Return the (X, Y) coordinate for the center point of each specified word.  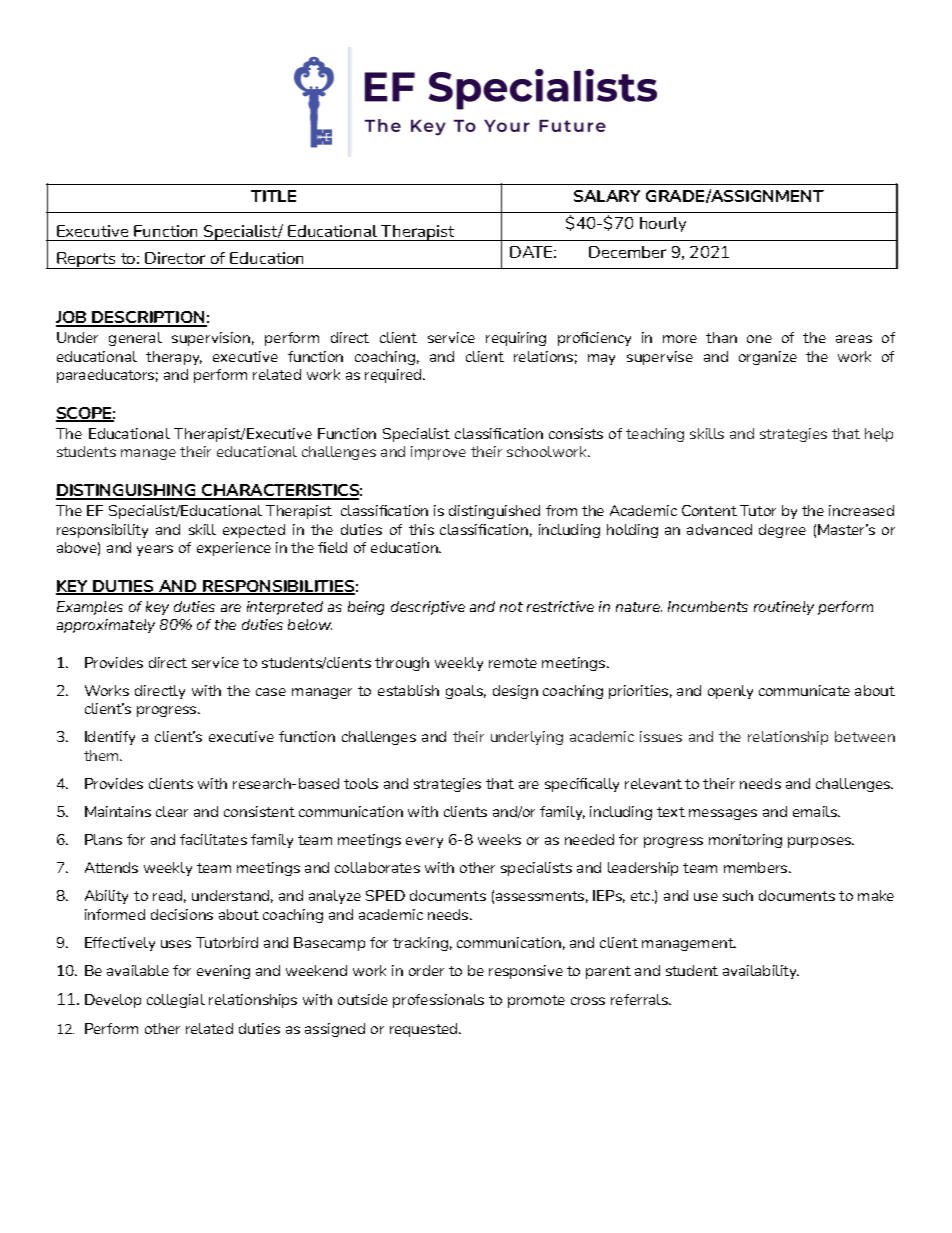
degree (782, 531)
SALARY (607, 196)
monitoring (745, 841)
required (394, 376)
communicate (804, 690)
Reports (86, 260)
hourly (663, 224)
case (271, 692)
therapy (174, 358)
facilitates (213, 839)
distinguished (494, 512)
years (155, 550)
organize (768, 358)
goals (466, 692)
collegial (176, 1001)
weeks (499, 839)
